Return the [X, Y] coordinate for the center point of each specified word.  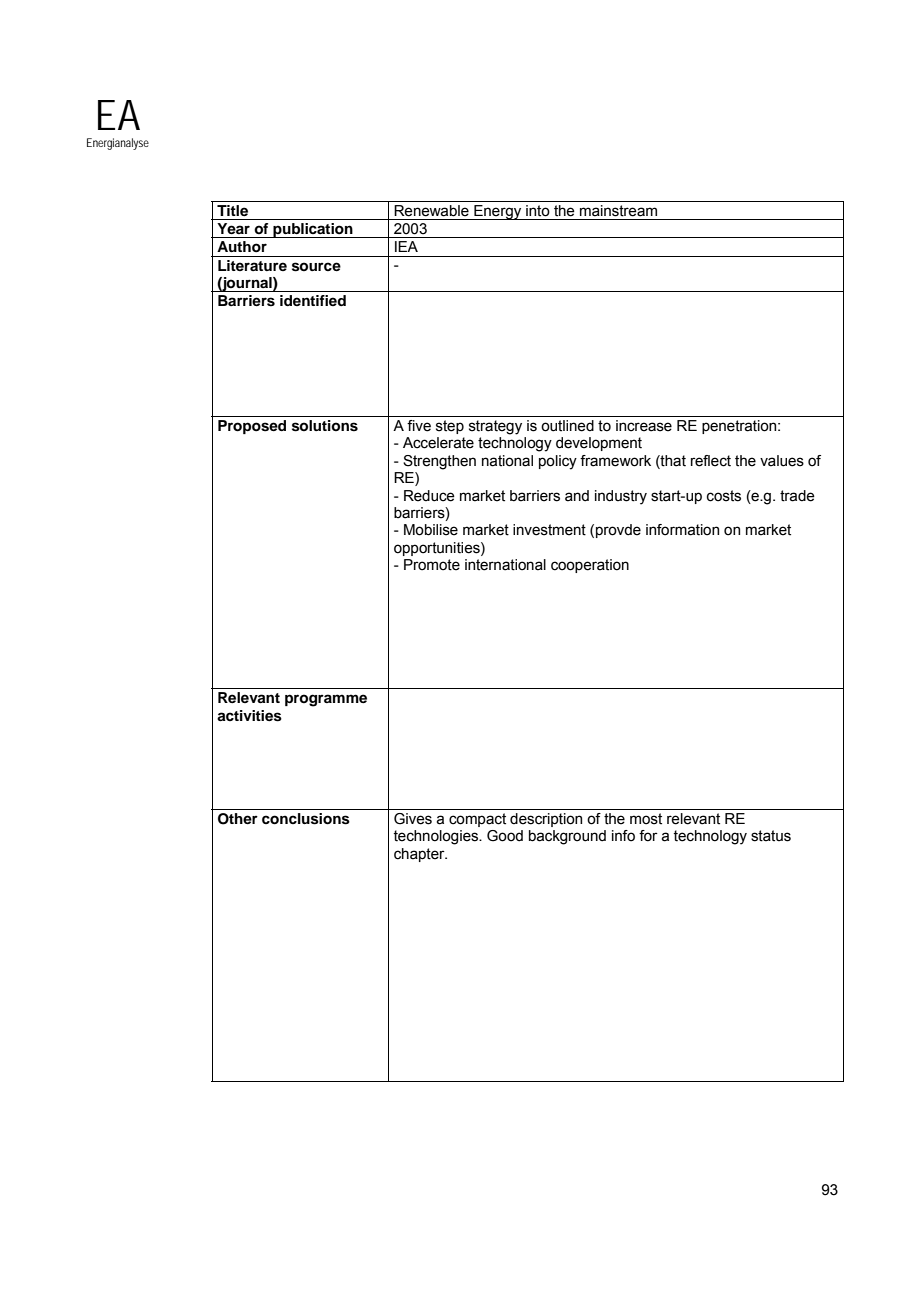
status [771, 836]
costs [724, 496]
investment [549, 530]
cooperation [590, 566]
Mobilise [431, 530]
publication [313, 230]
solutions [325, 426]
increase [644, 426]
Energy [498, 212]
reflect [711, 461]
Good [505, 836]
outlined [567, 426]
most [646, 819]
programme [326, 700]
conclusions [306, 819]
